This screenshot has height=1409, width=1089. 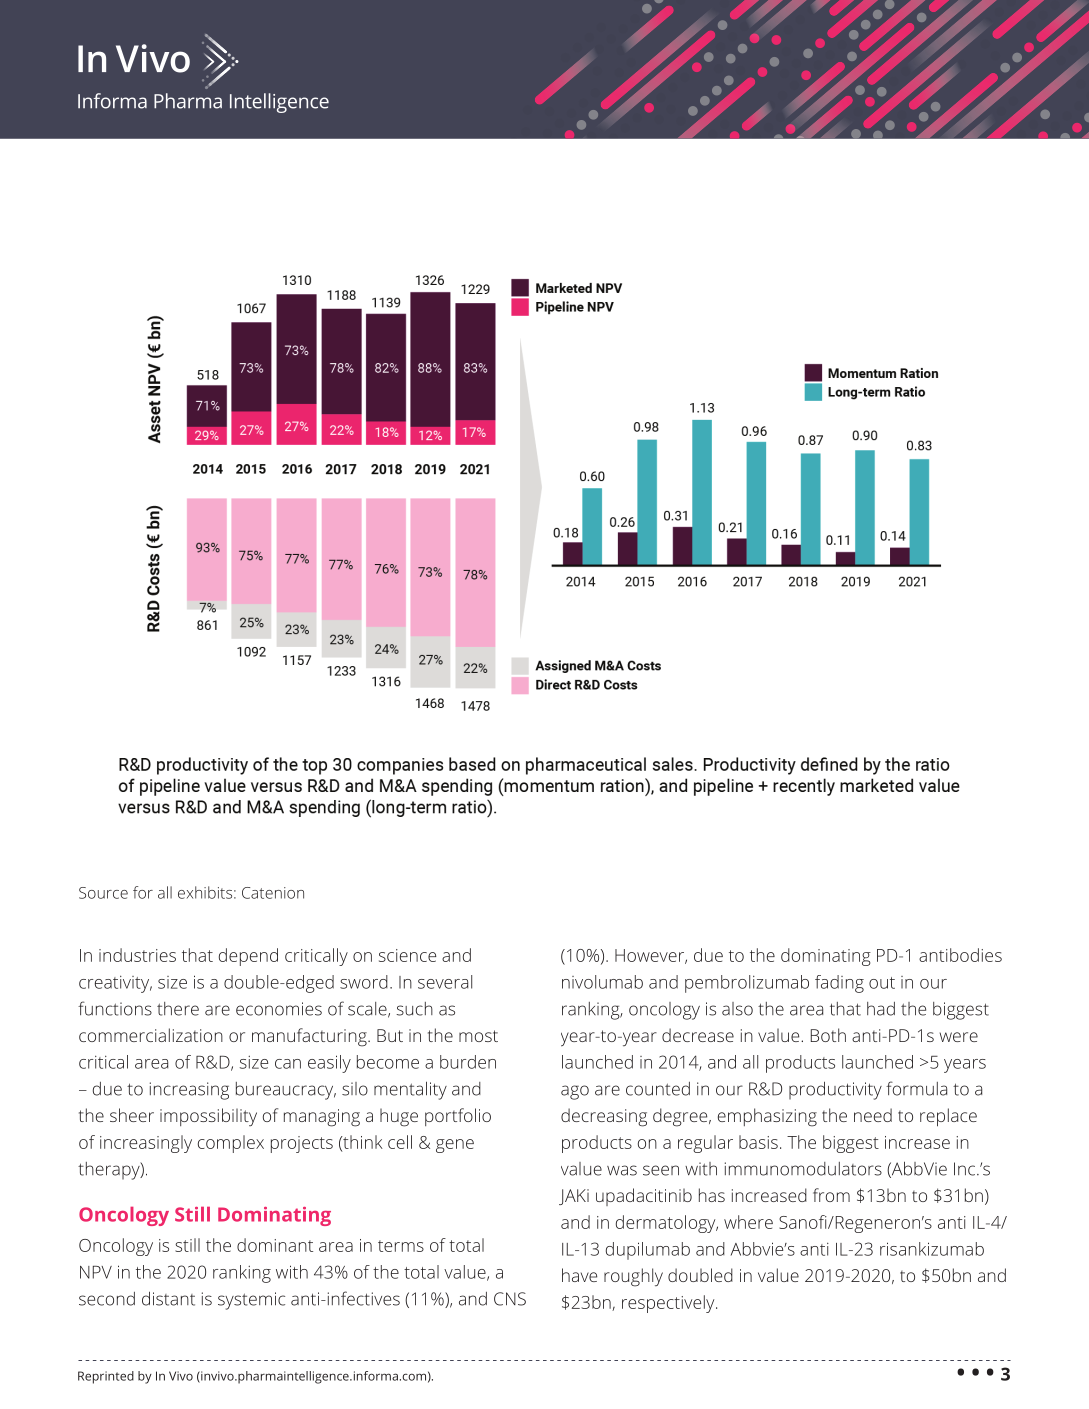 I want to click on where, so click(x=748, y=1222).
